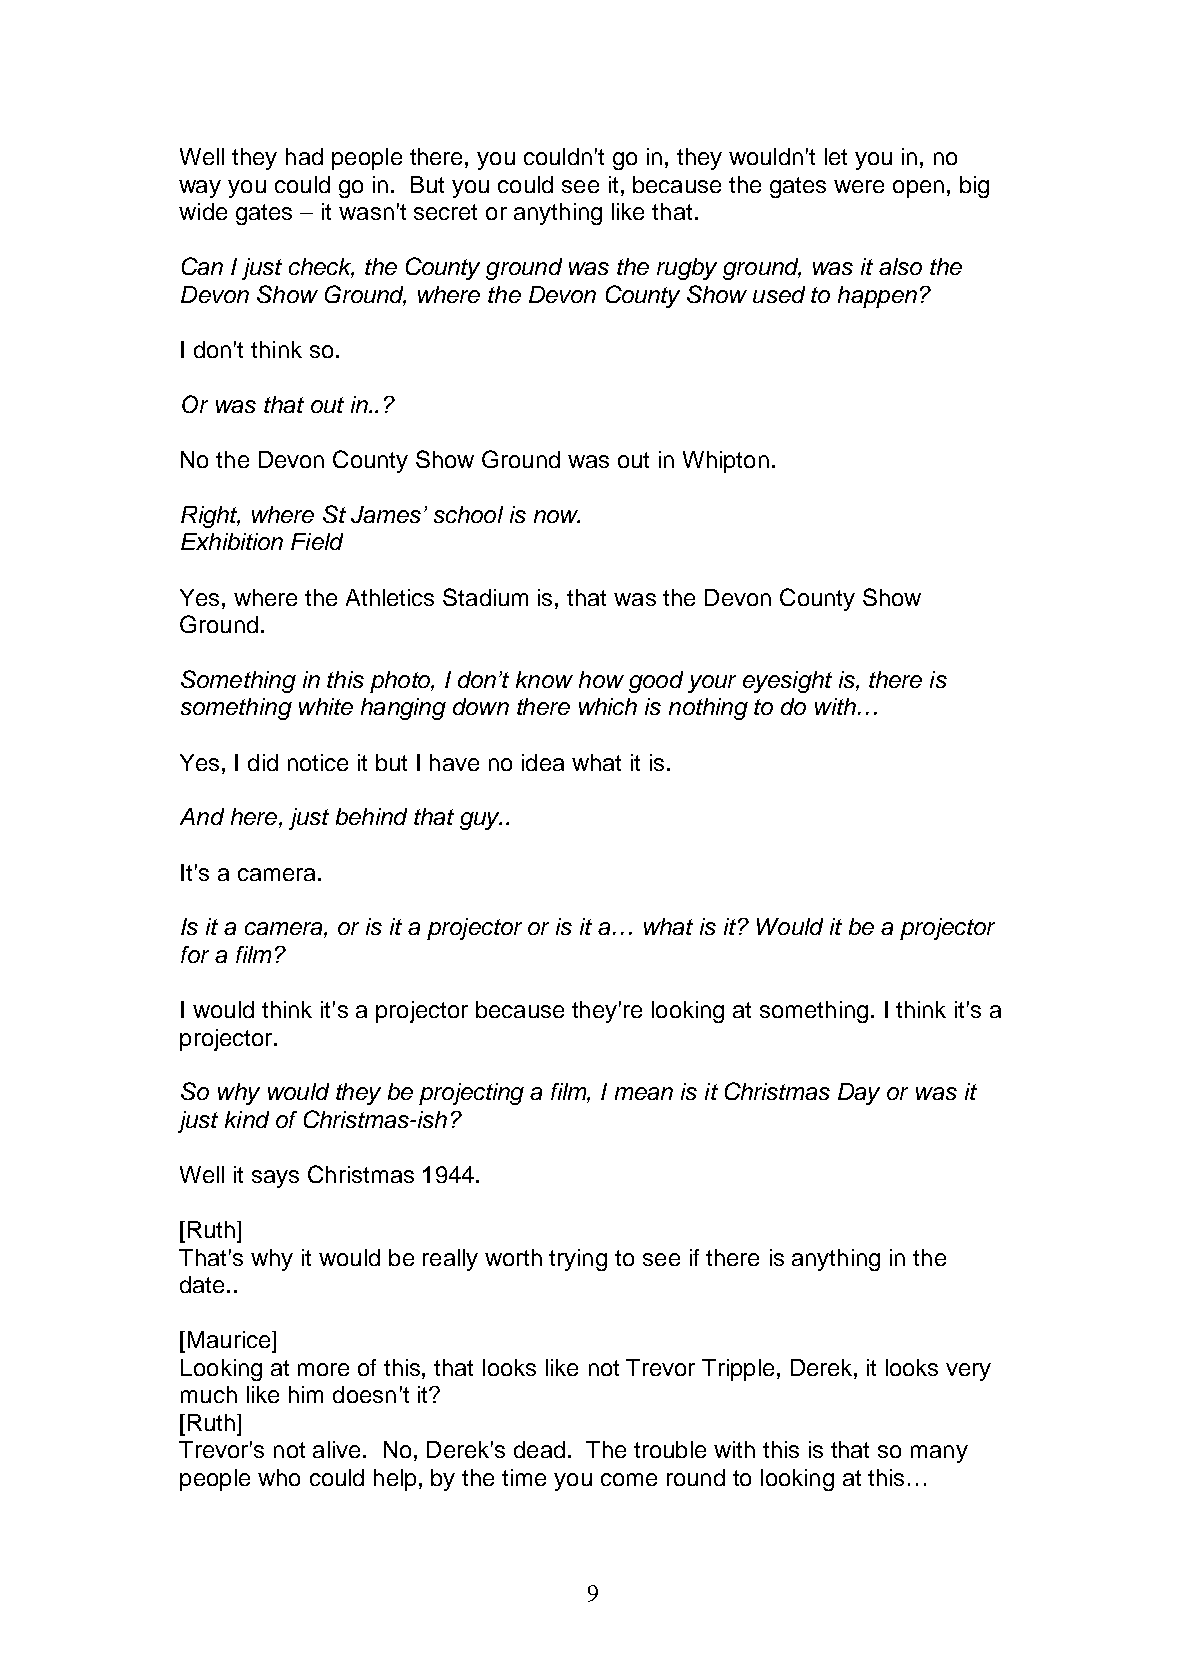 The image size is (1186, 1678). I want to click on did, so click(263, 762).
